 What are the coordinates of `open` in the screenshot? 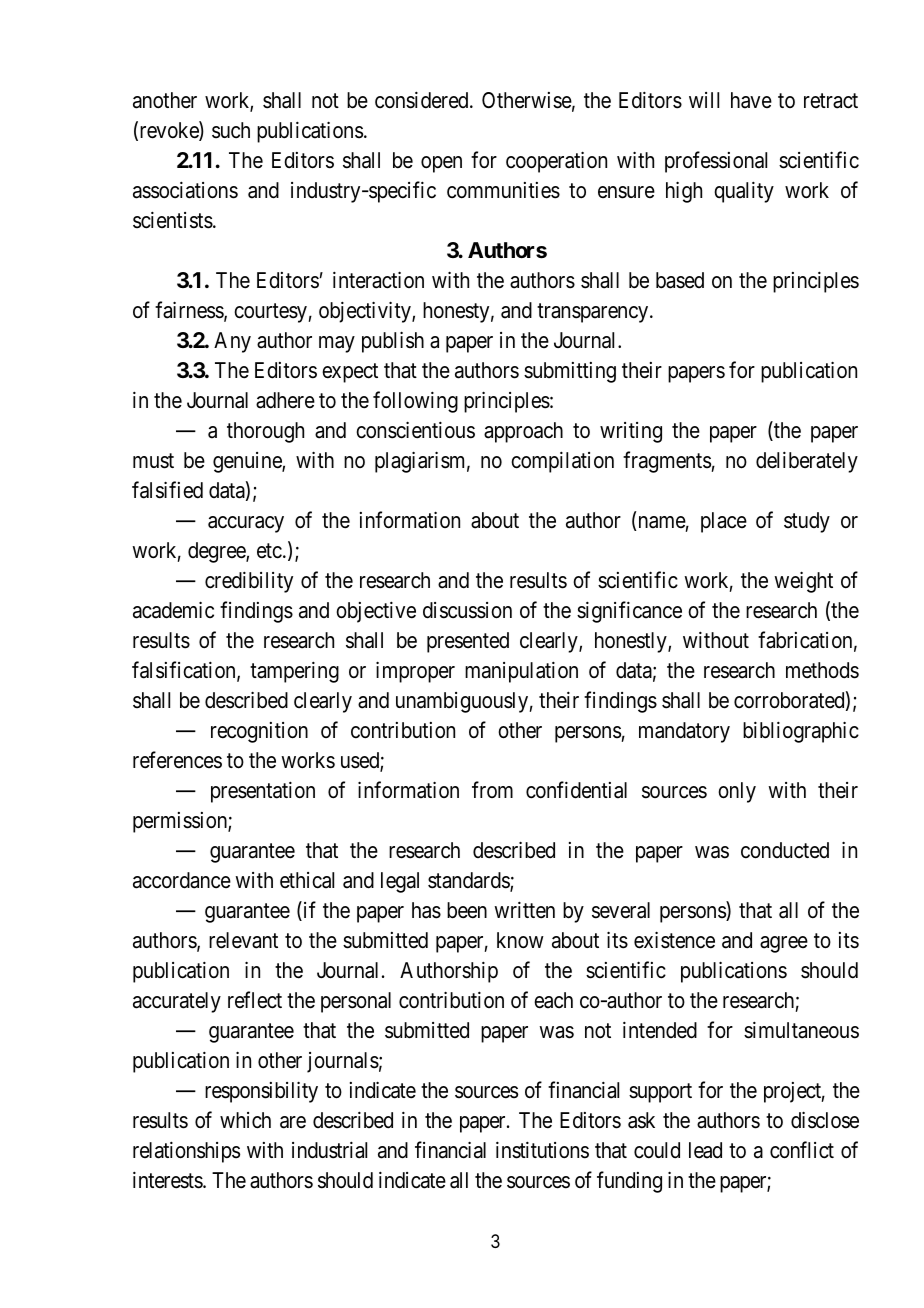 It's located at (441, 164).
